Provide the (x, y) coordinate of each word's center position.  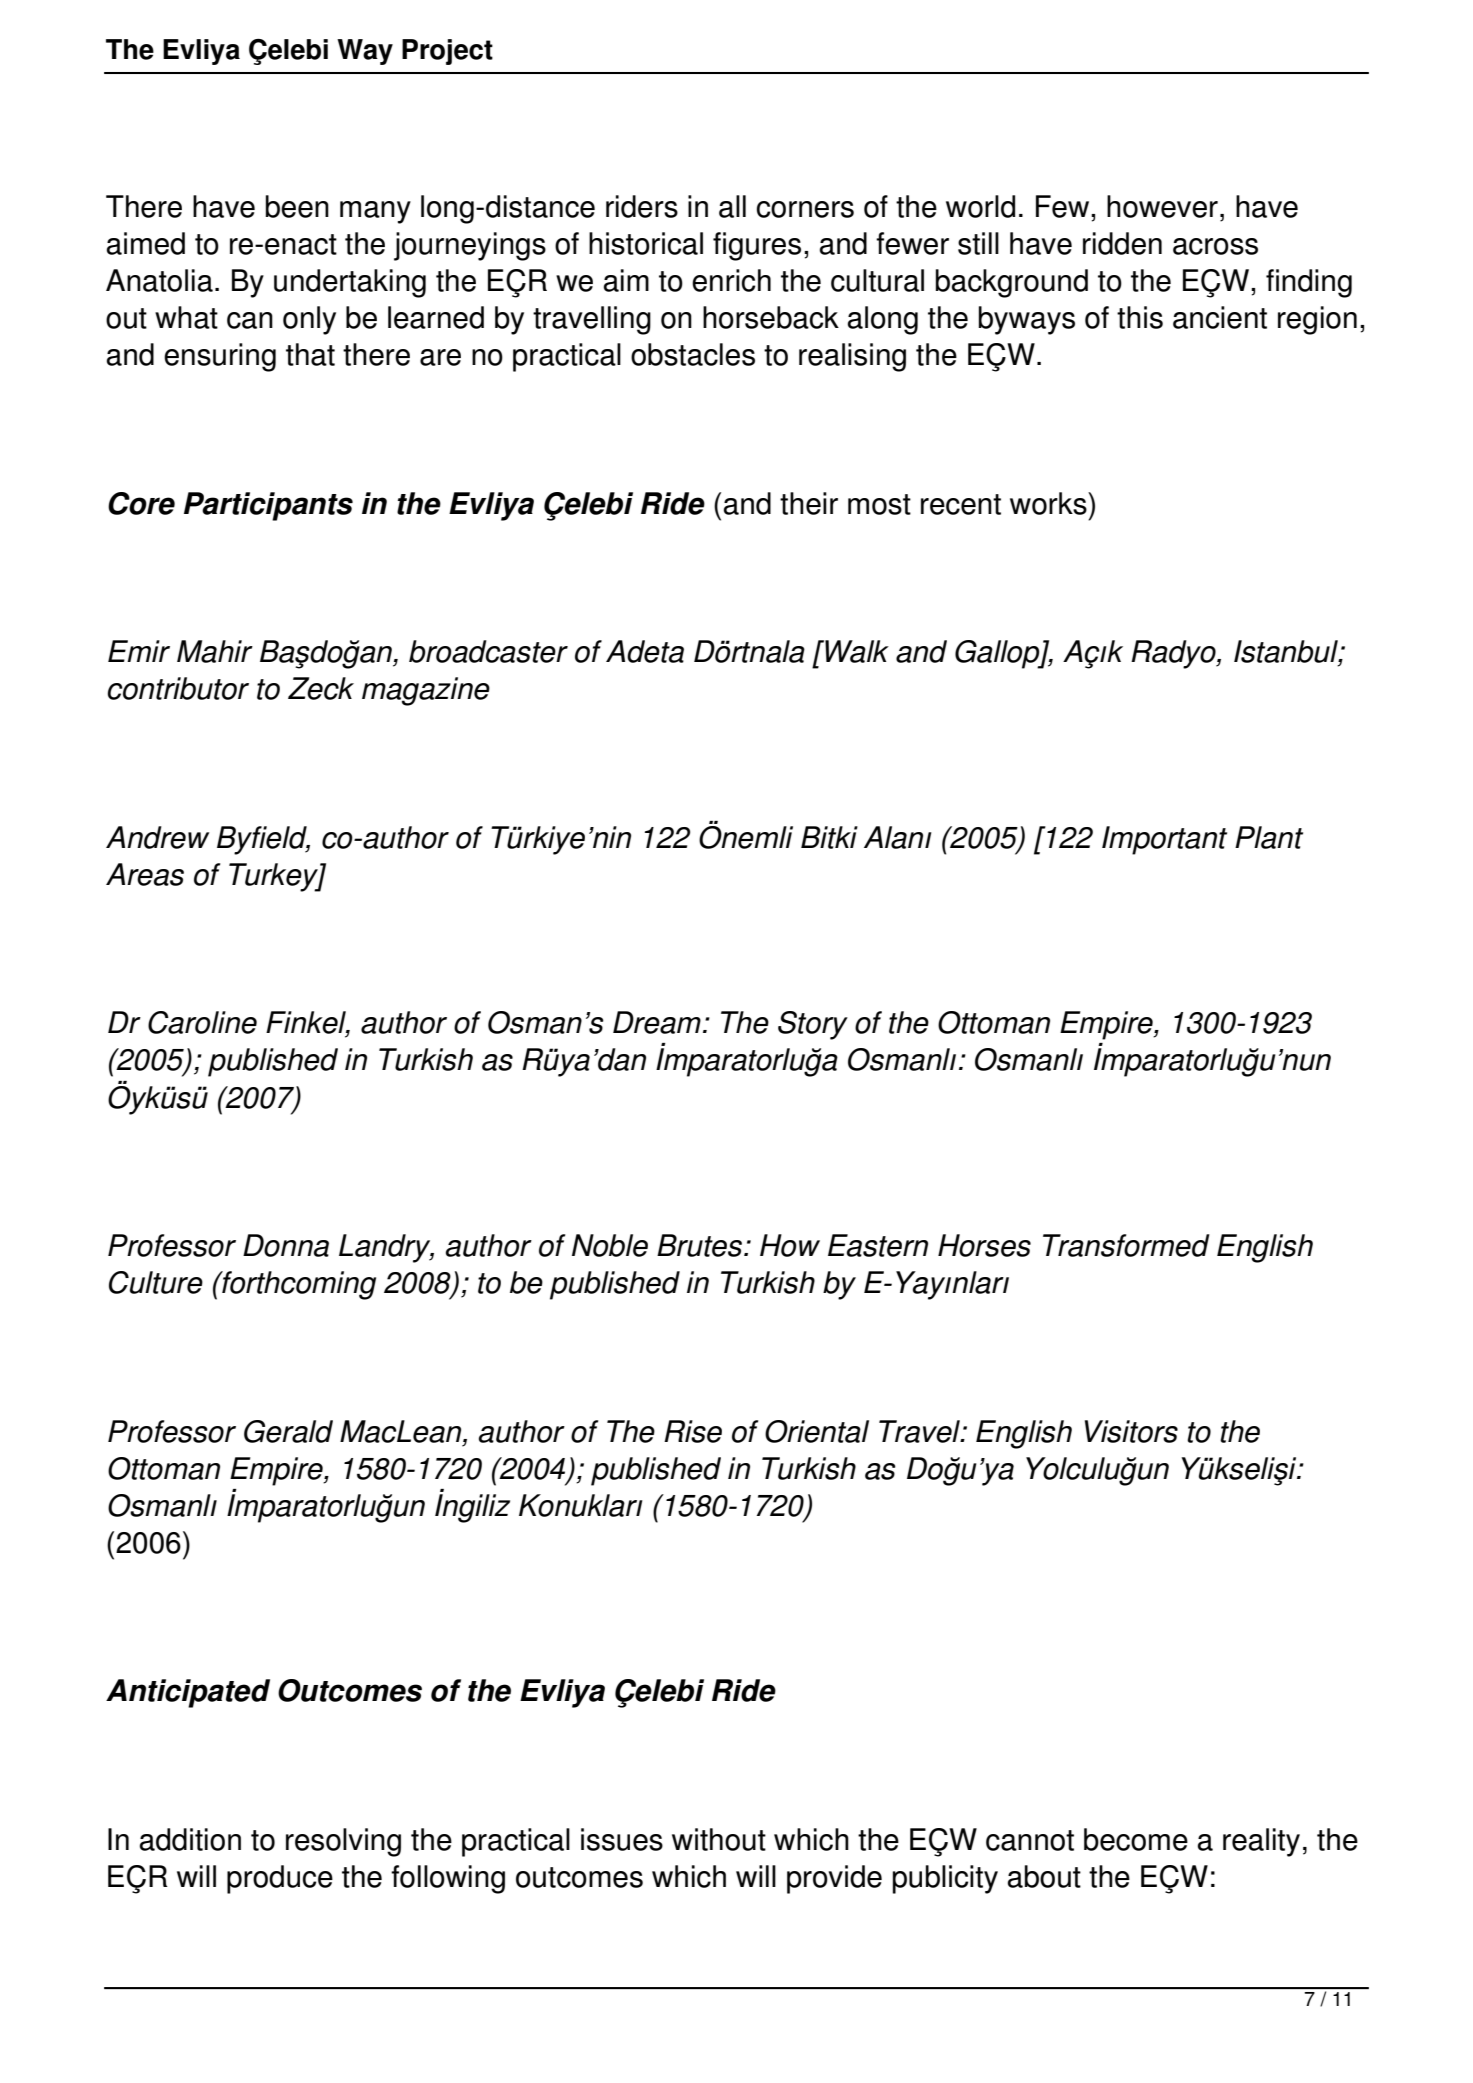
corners (805, 209)
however (1162, 206)
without (719, 1839)
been (297, 206)
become (1136, 1839)
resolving (343, 1842)
